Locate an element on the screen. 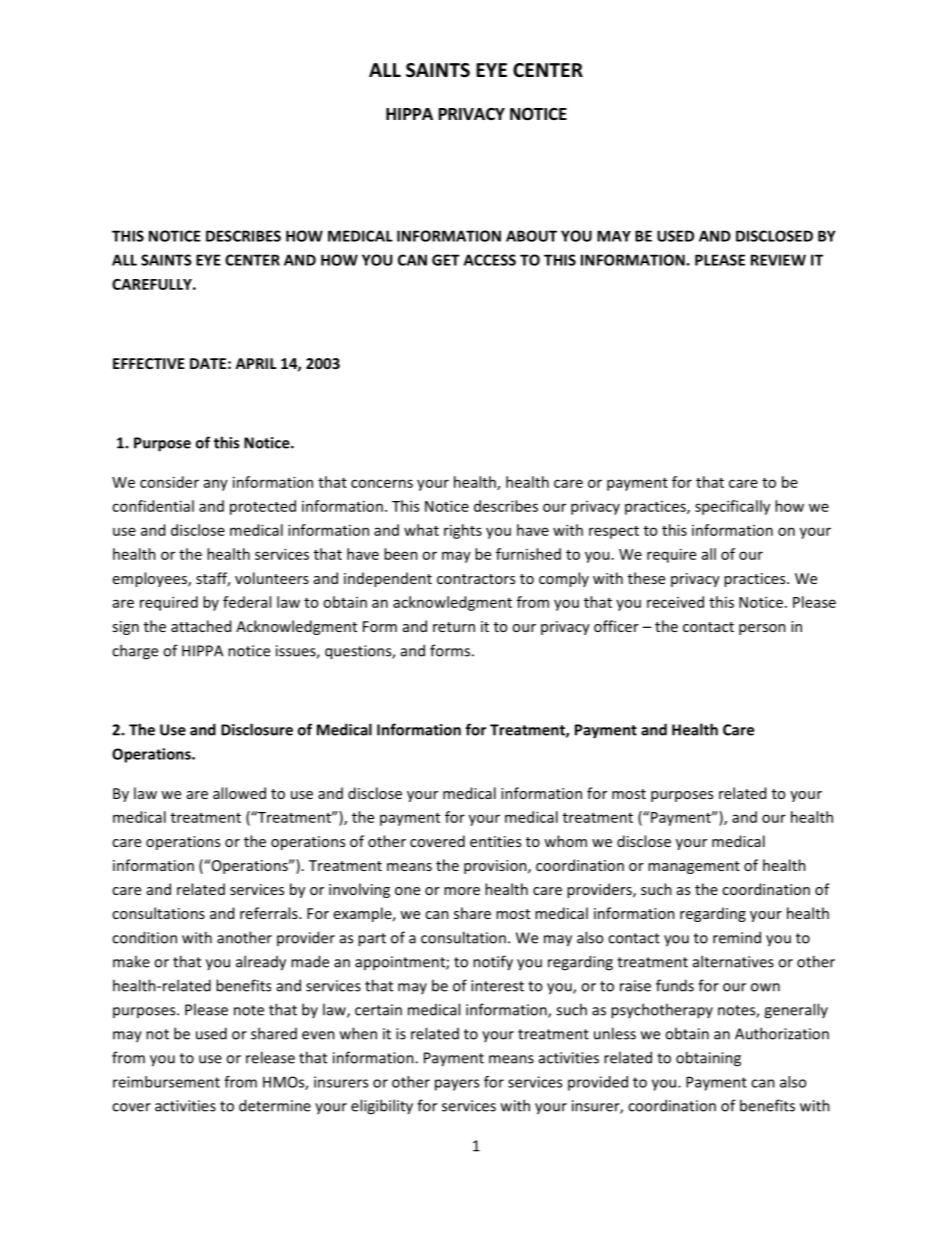 The height and width of the screenshot is (1233, 952). return is located at coordinates (454, 627).
